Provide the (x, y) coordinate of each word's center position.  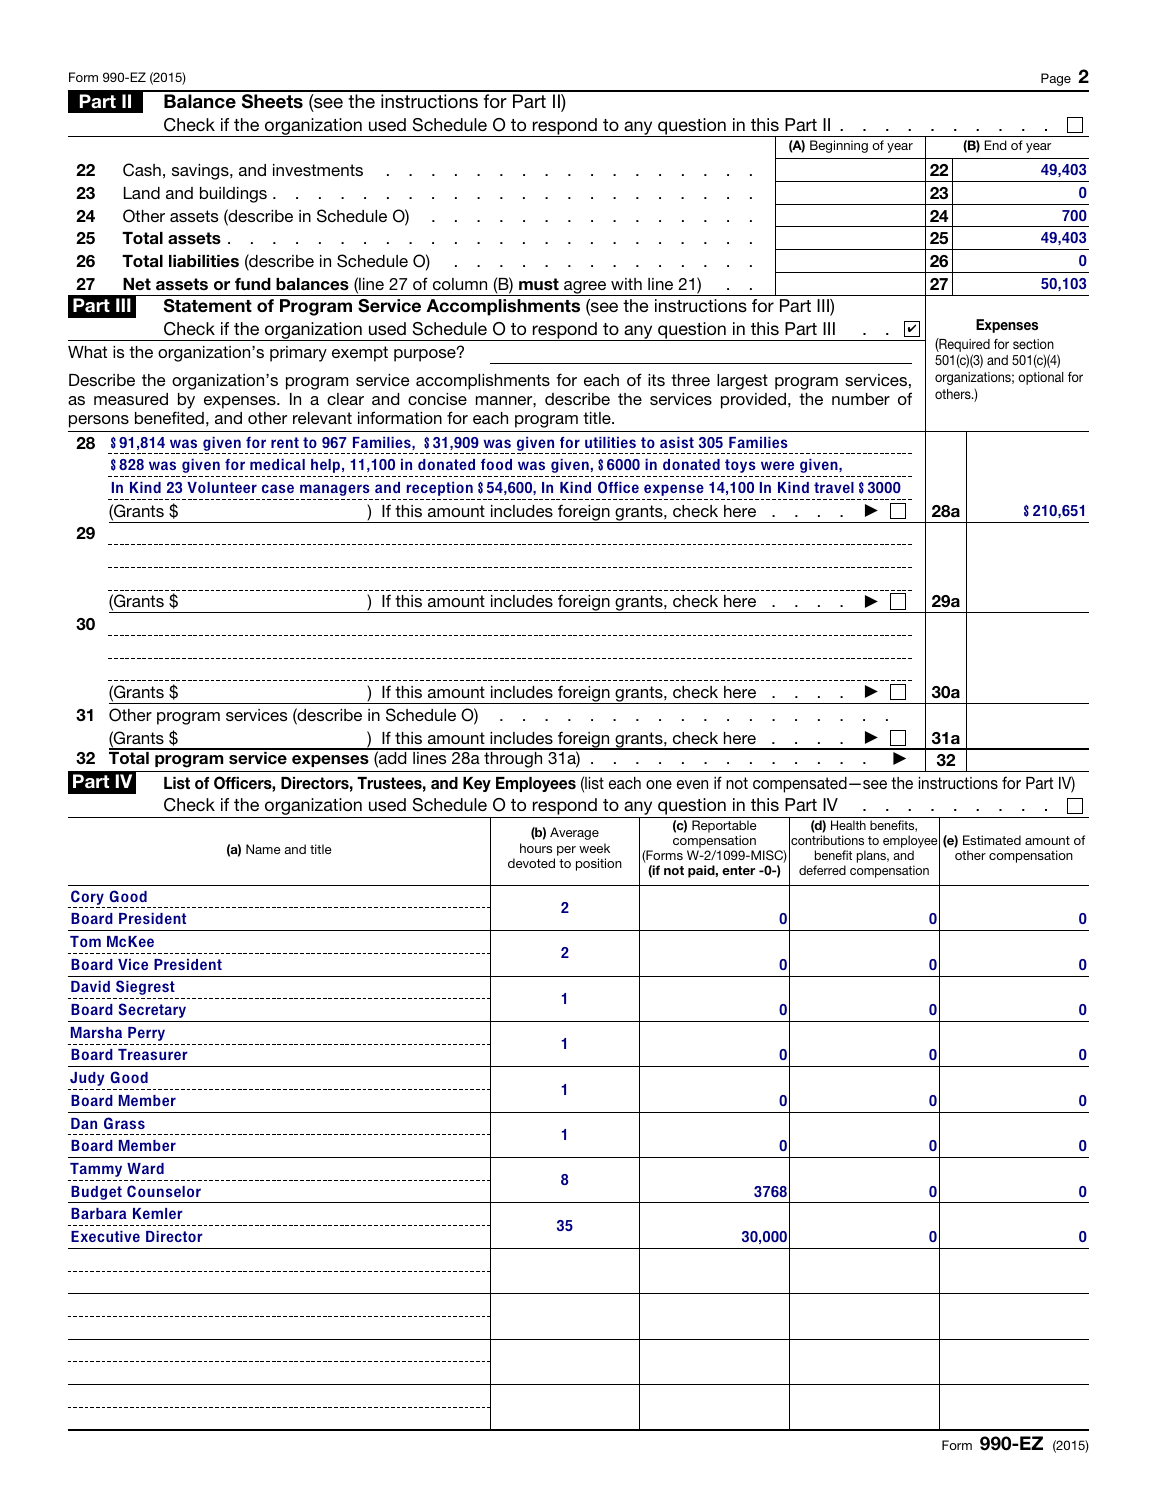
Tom (85, 941)
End (995, 145)
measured (131, 399)
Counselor (164, 1191)
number (861, 399)
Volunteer (222, 487)
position (599, 864)
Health (848, 825)
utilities (610, 442)
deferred (822, 870)
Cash (142, 170)
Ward (145, 1168)
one (659, 784)
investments (318, 170)
